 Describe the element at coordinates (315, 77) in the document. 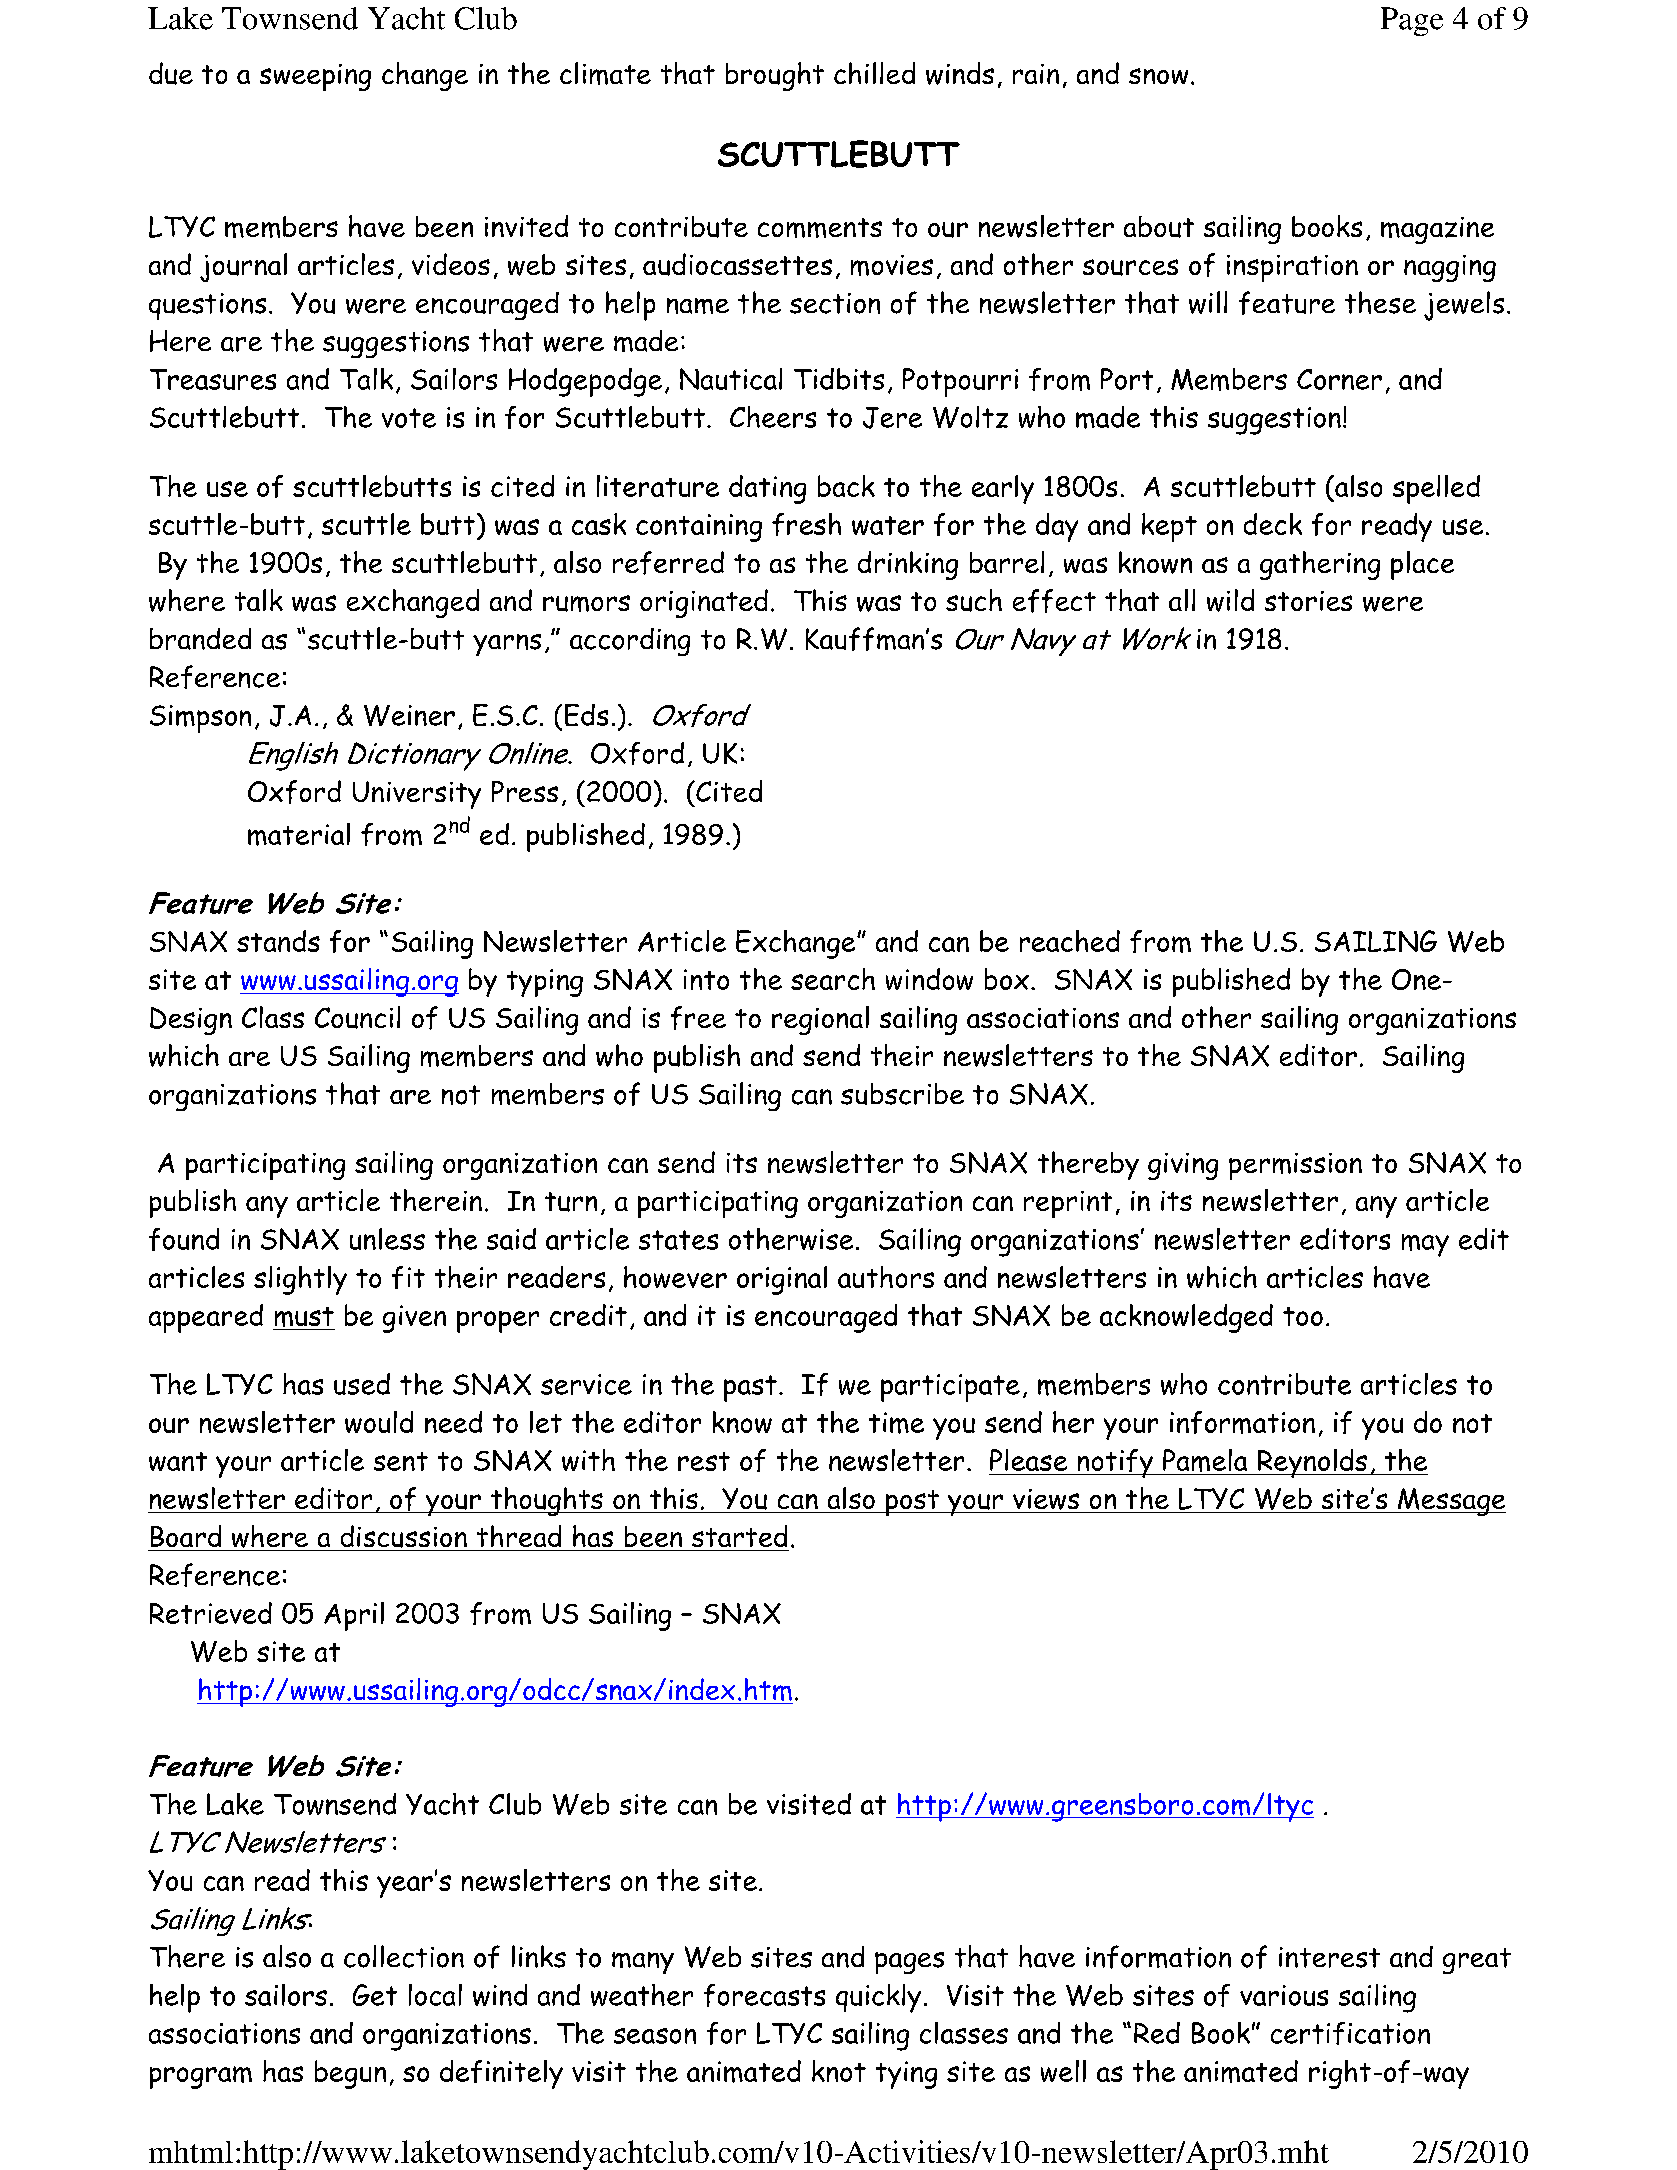

I see `sweeping` at that location.
